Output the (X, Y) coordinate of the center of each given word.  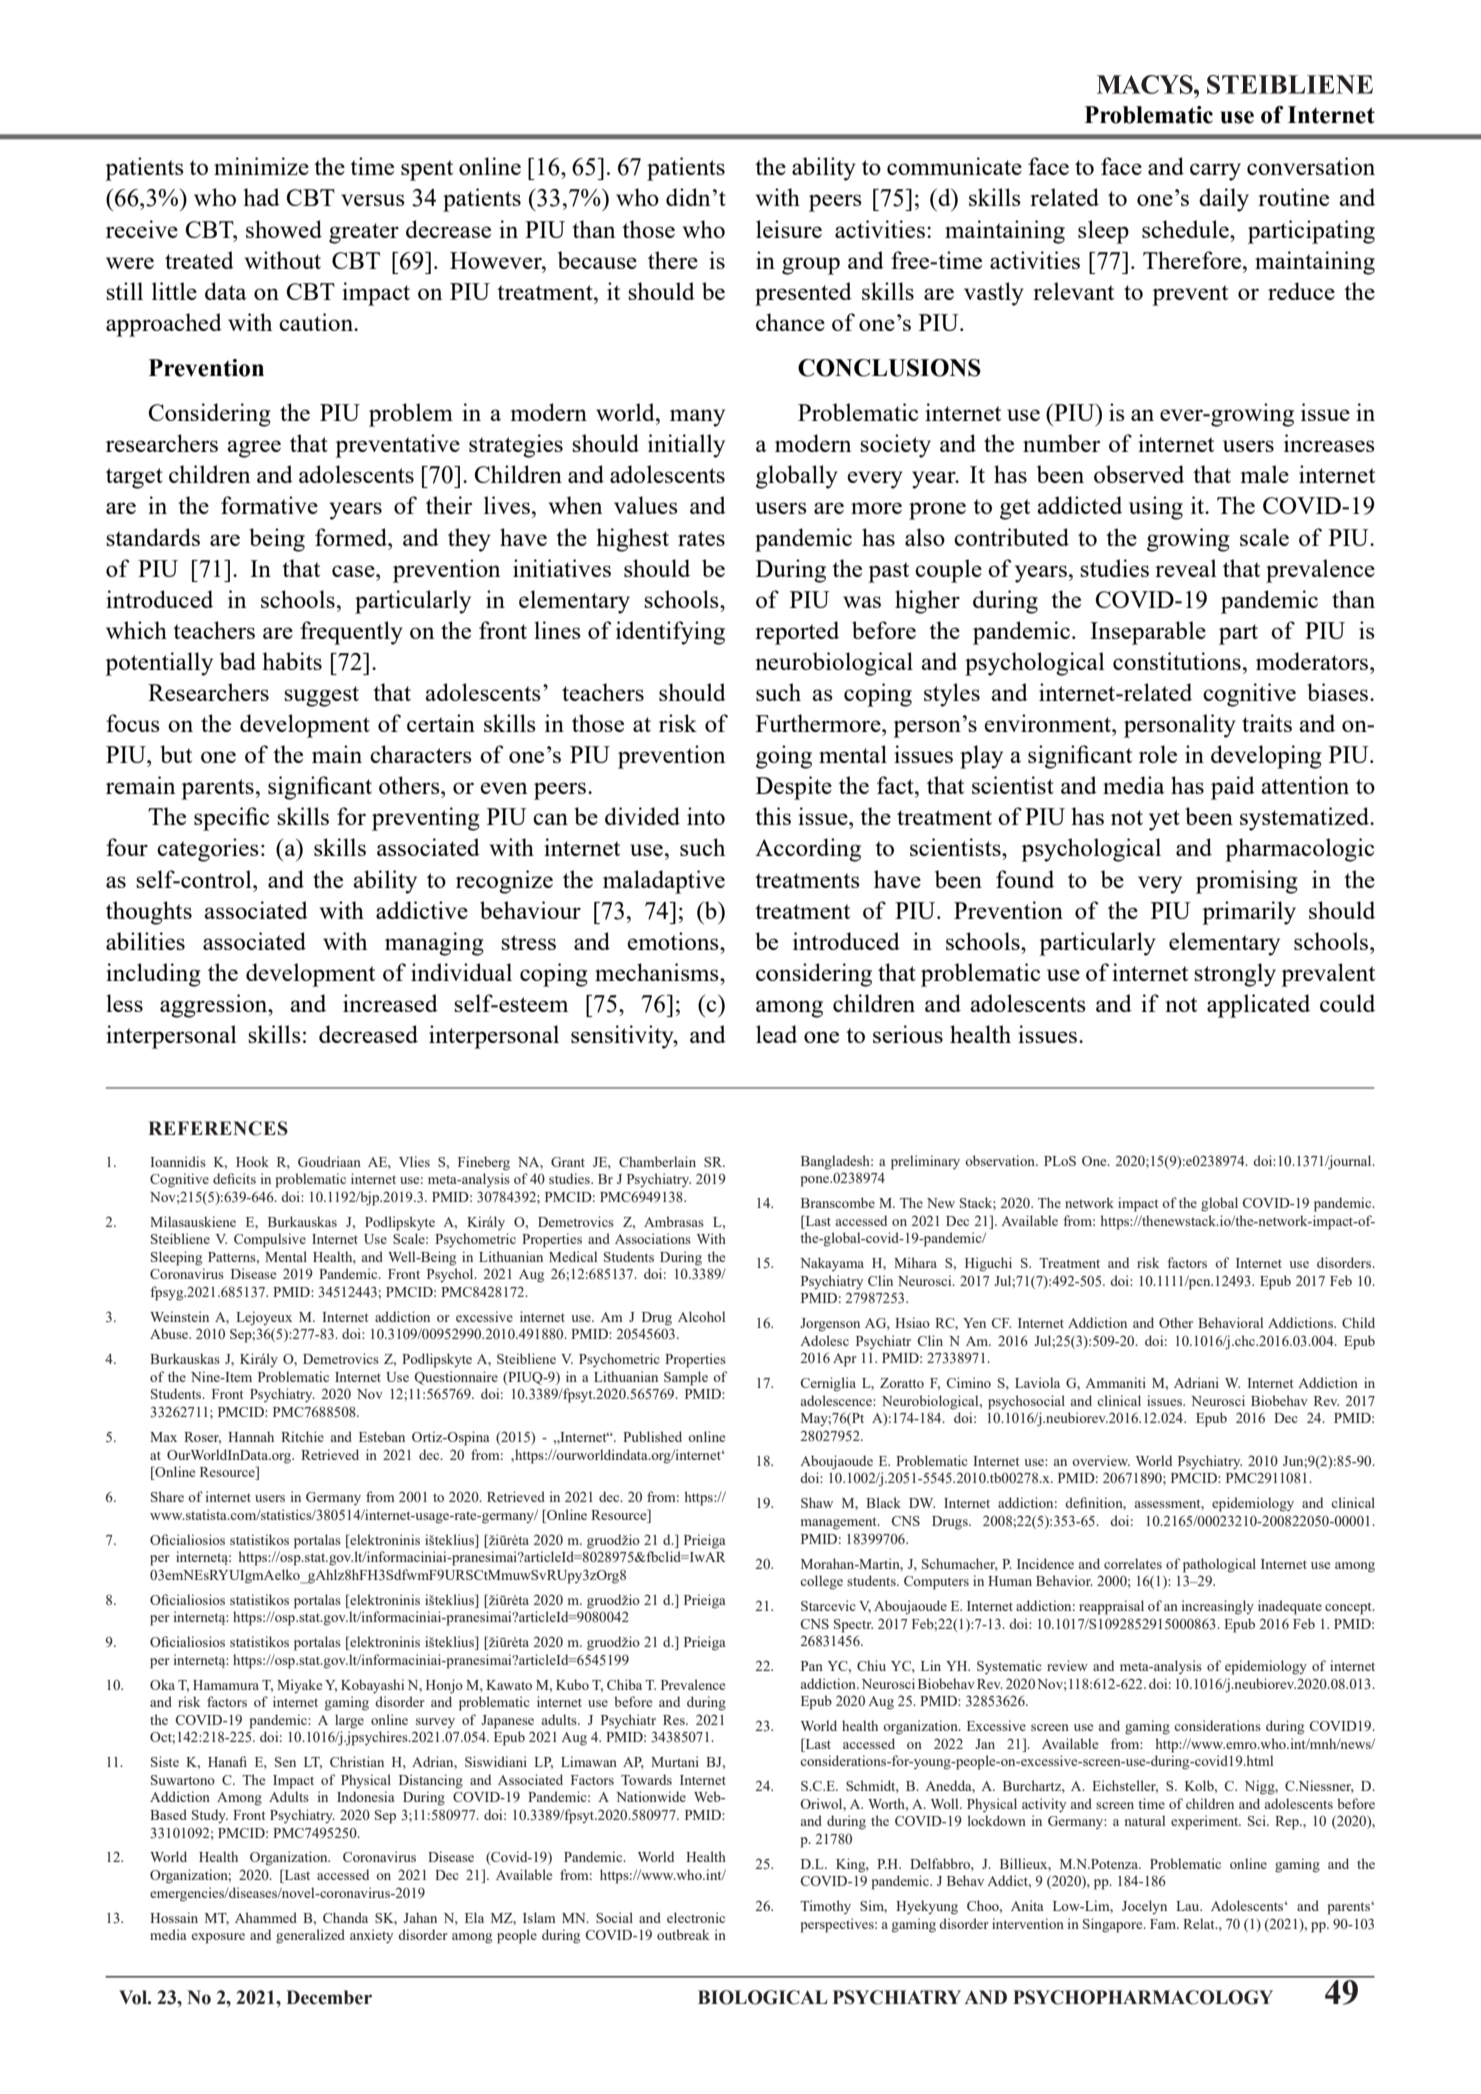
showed (284, 229)
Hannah (251, 1436)
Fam (1164, 1924)
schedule (1186, 229)
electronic (696, 1917)
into (706, 816)
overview (1101, 1460)
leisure (789, 229)
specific (231, 819)
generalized (310, 1936)
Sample (686, 1378)
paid (1233, 788)
